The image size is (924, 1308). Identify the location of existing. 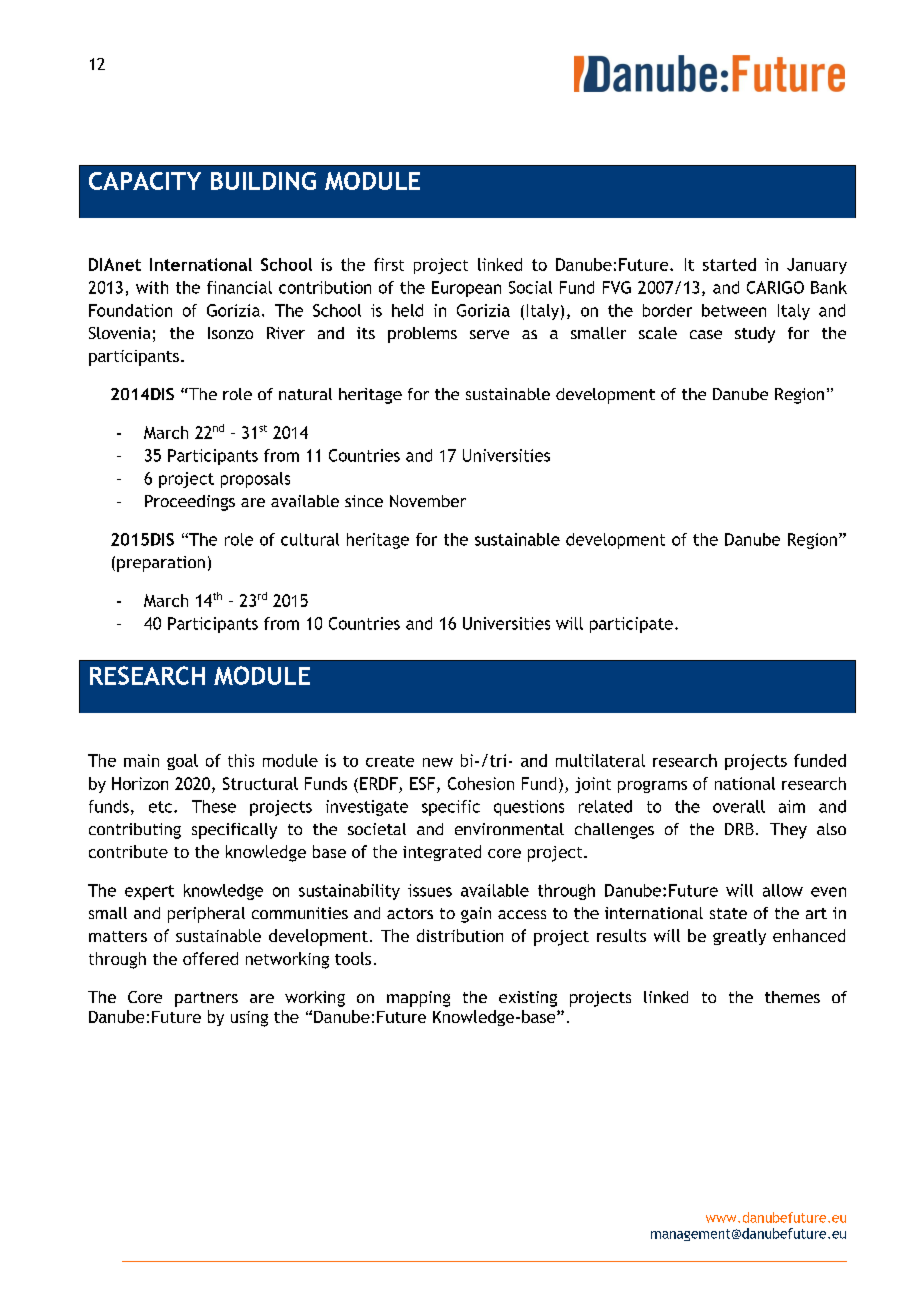
(528, 999).
